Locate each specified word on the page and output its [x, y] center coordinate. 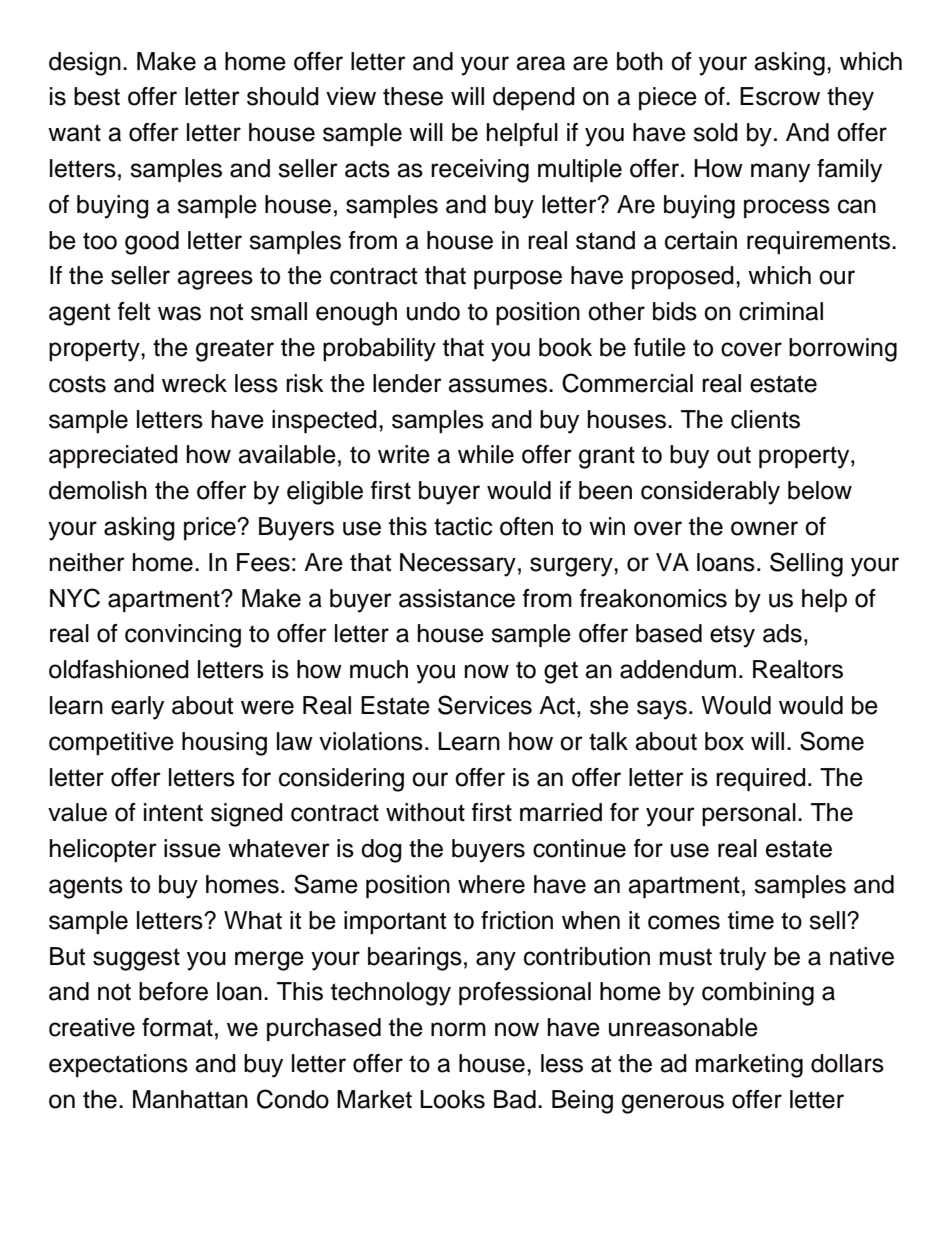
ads [782, 633]
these [413, 96]
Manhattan [190, 1099]
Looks [452, 1099]
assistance [457, 598]
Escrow [780, 96]
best [97, 96]
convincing [183, 636]
